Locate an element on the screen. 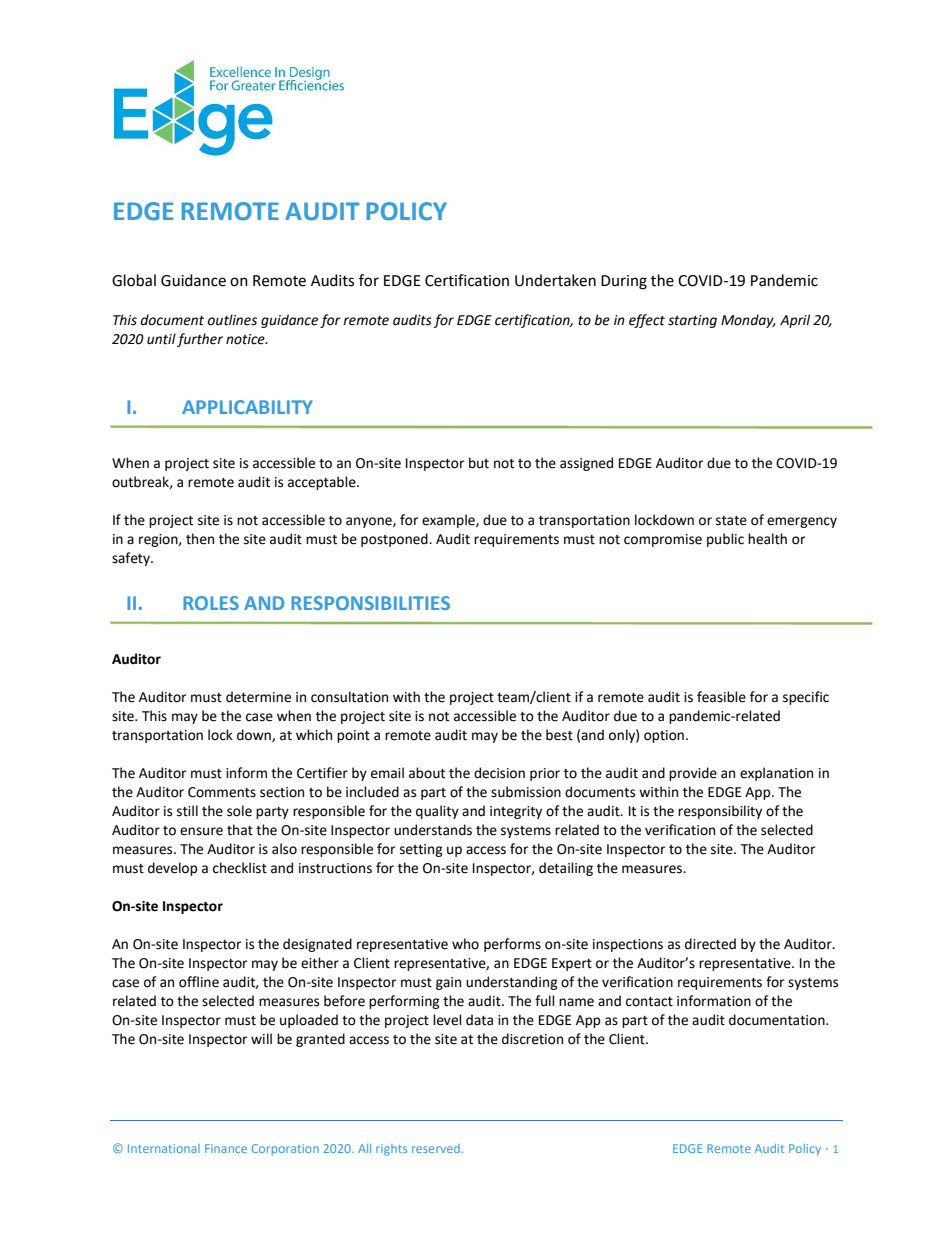 The image size is (952, 1233). Undertaken is located at coordinates (555, 280).
